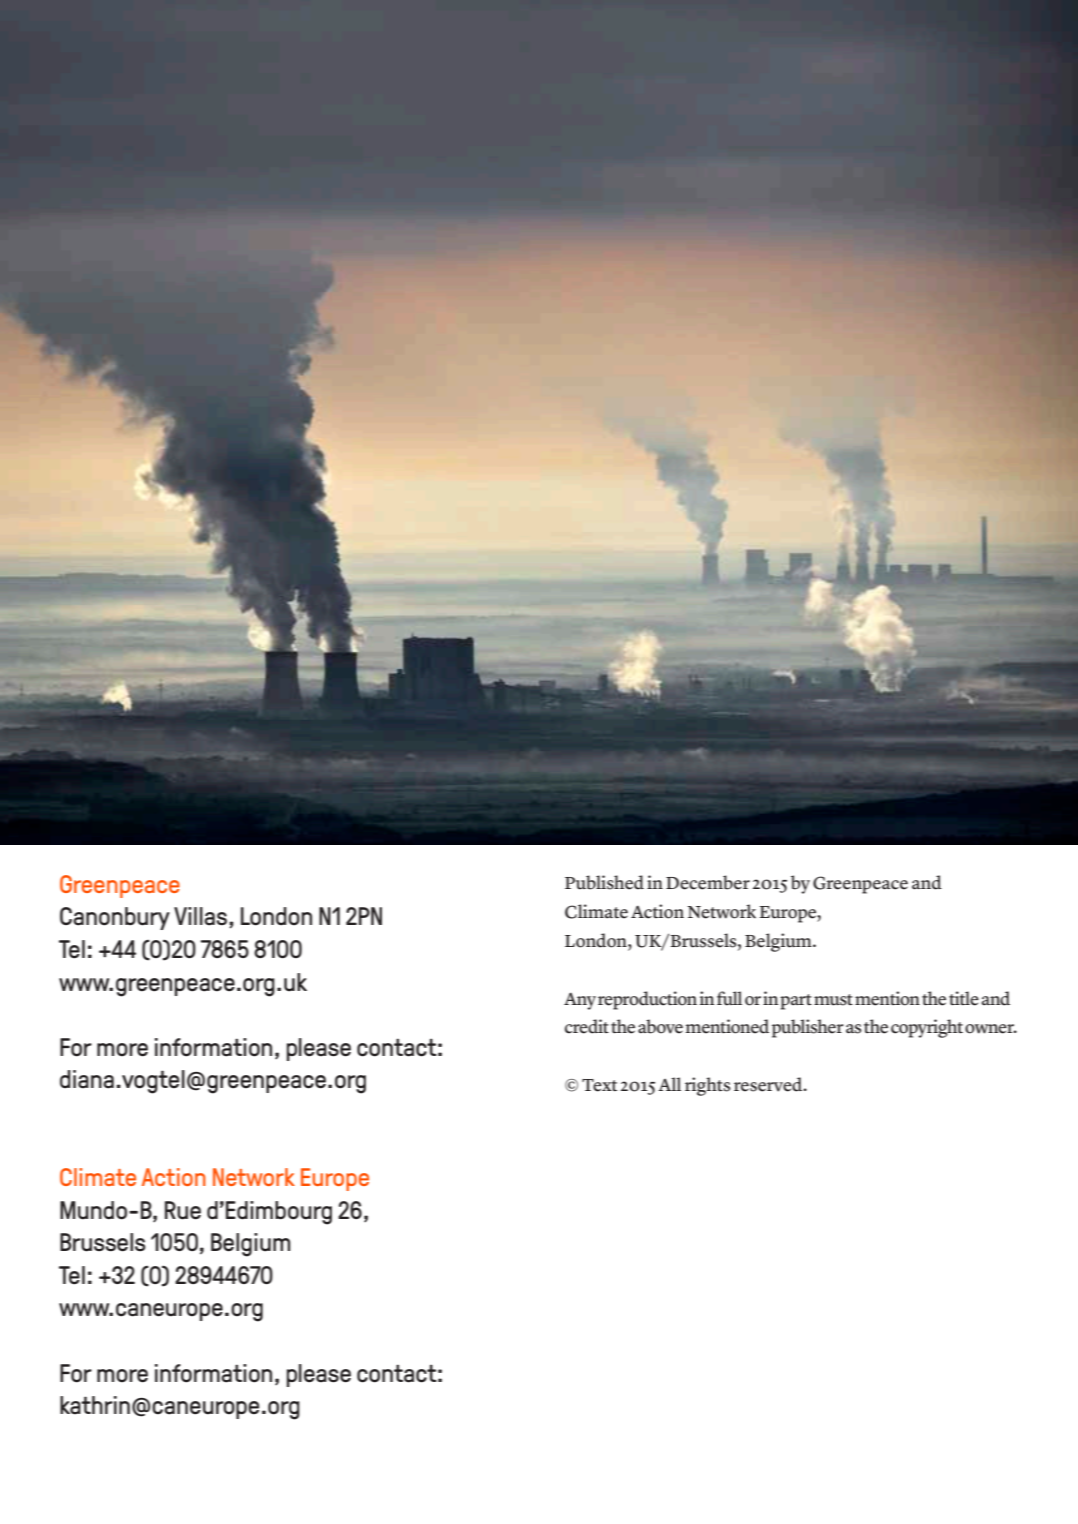 The height and width of the page is (1524, 1078). What do you see at coordinates (833, 1000) in the page?
I see `must` at bounding box center [833, 1000].
